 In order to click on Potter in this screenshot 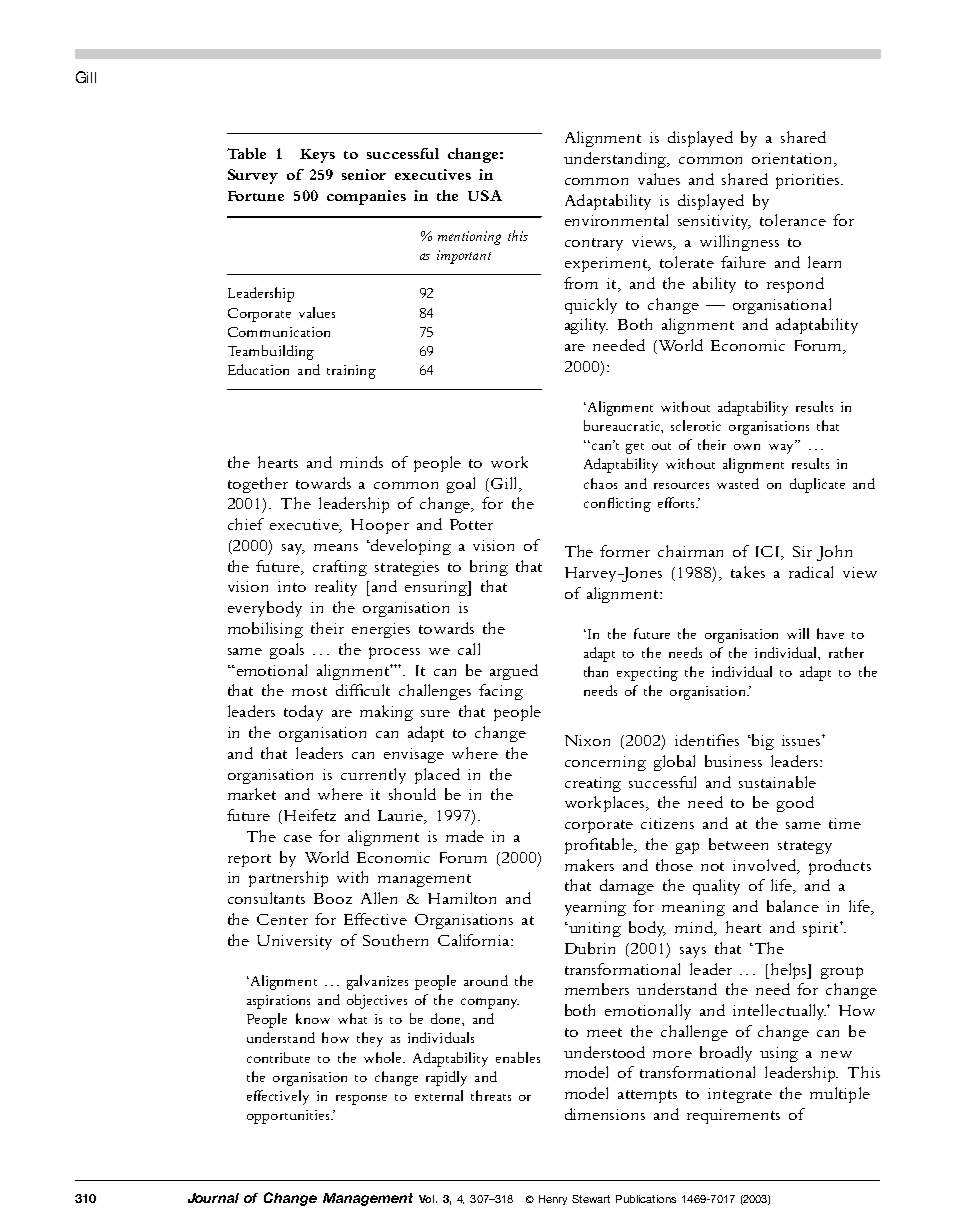, I will do `click(471, 524)`.
